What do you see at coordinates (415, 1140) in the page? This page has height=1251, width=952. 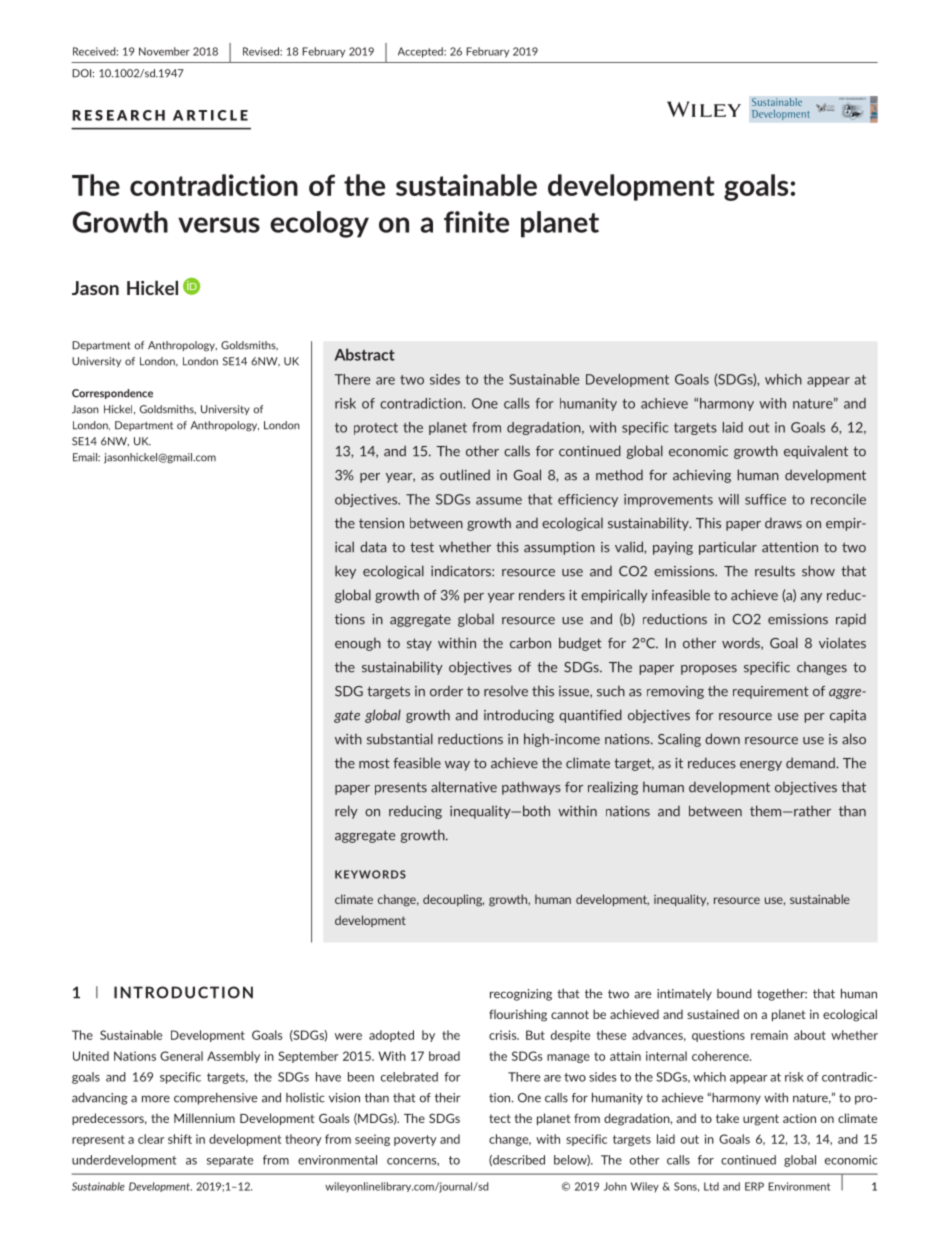 I see `poverty` at bounding box center [415, 1140].
